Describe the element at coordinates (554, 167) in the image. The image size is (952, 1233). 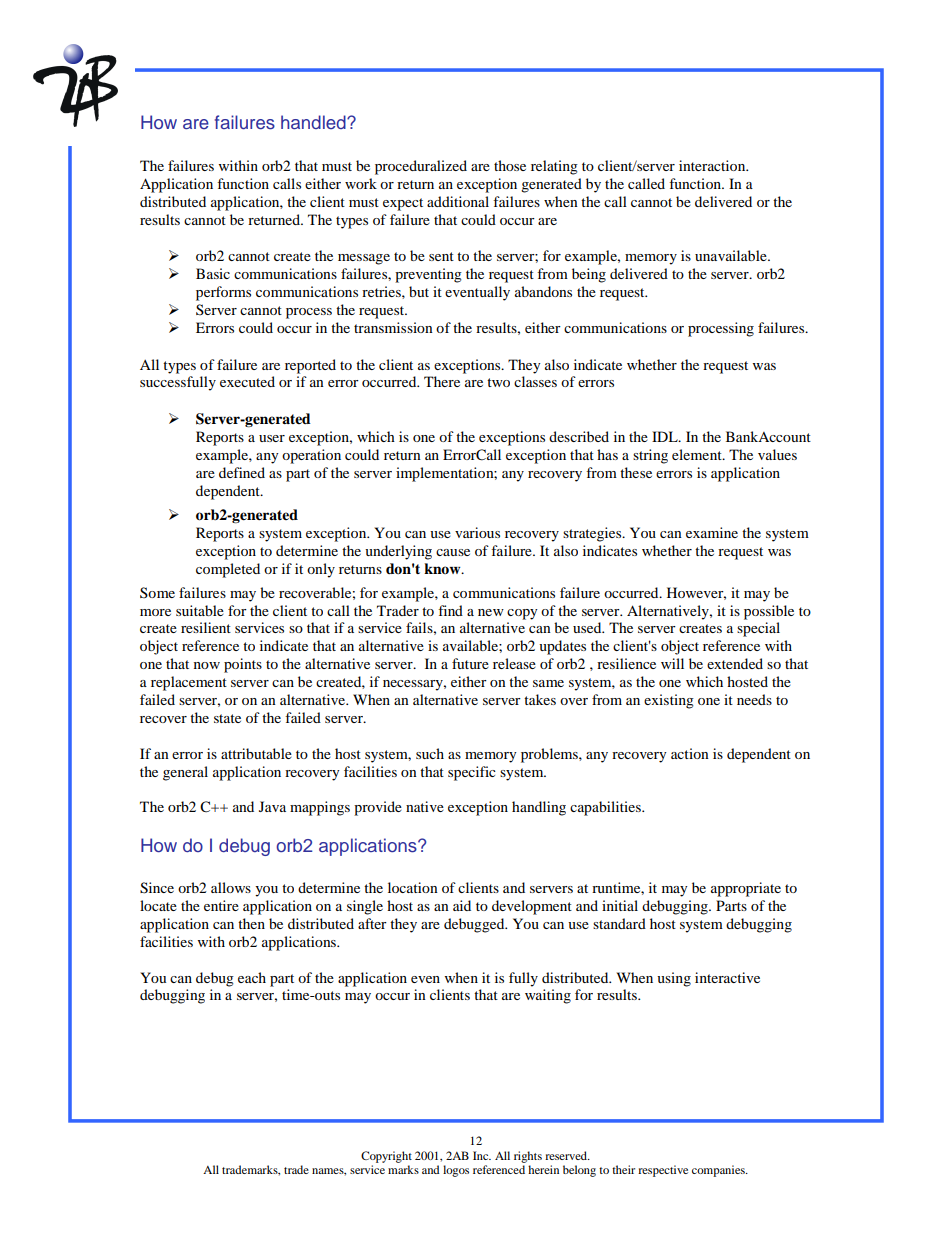
I see `relating` at that location.
